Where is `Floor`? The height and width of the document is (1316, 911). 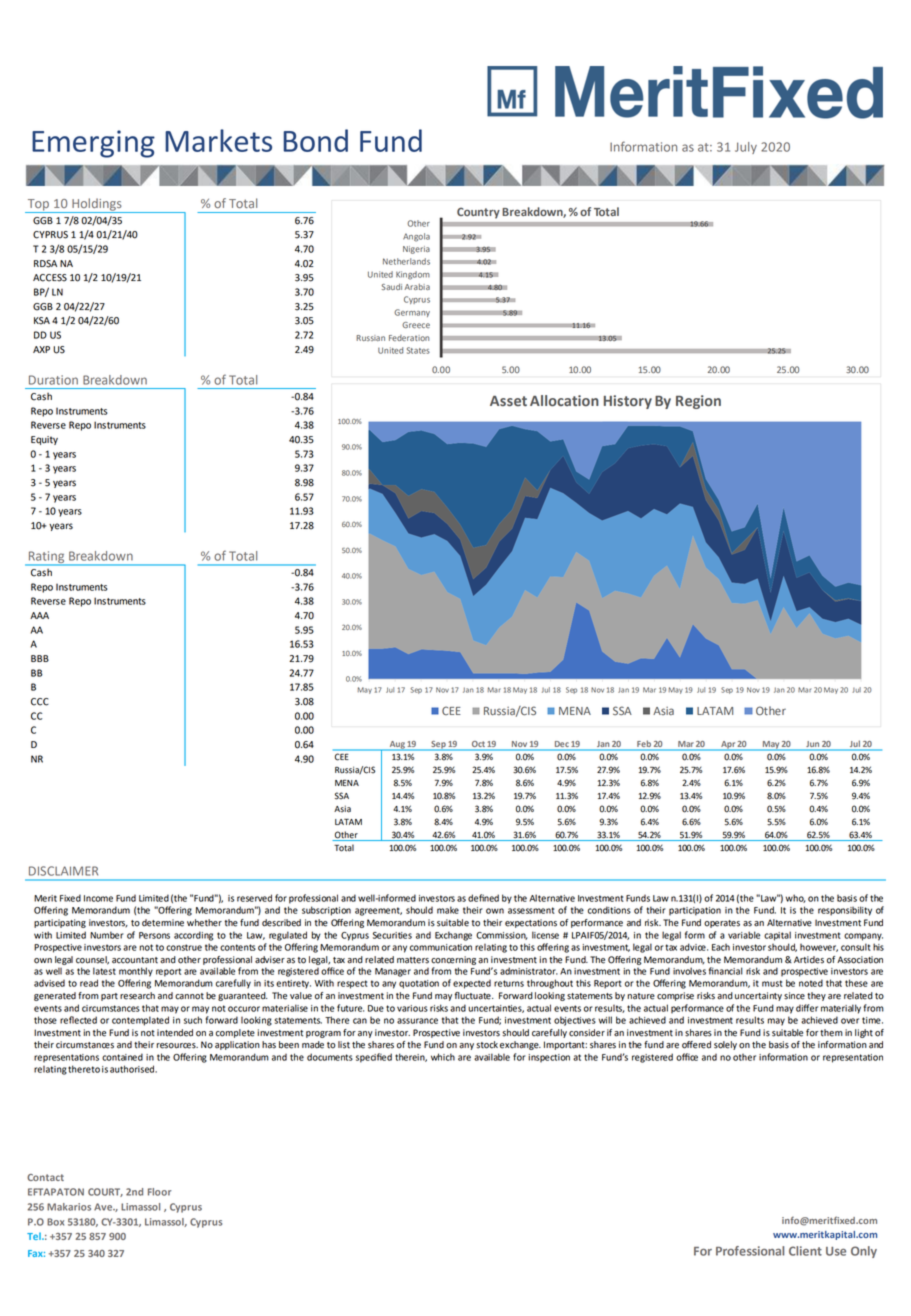 Floor is located at coordinates (160, 1192).
